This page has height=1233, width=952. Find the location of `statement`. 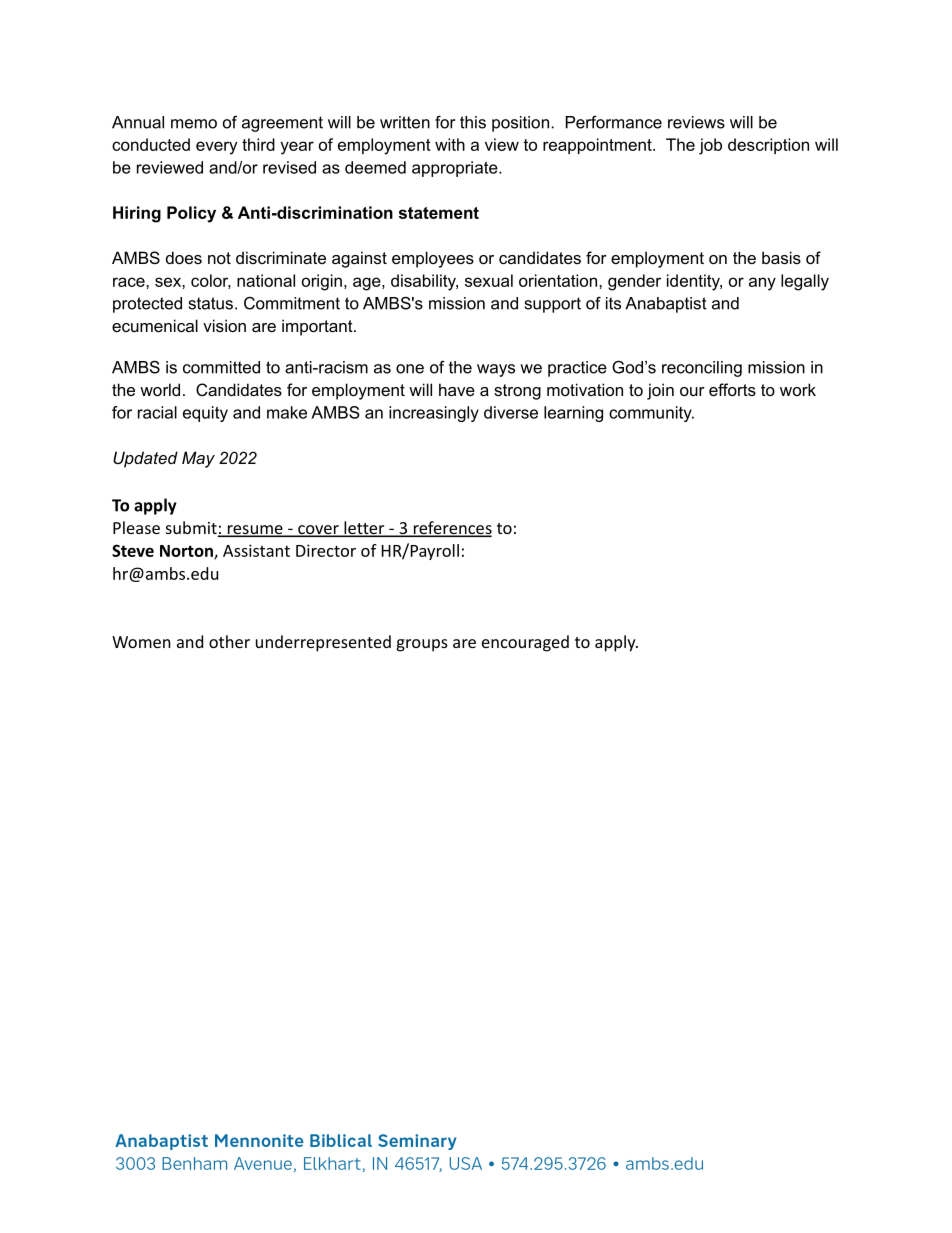

statement is located at coordinates (439, 213).
